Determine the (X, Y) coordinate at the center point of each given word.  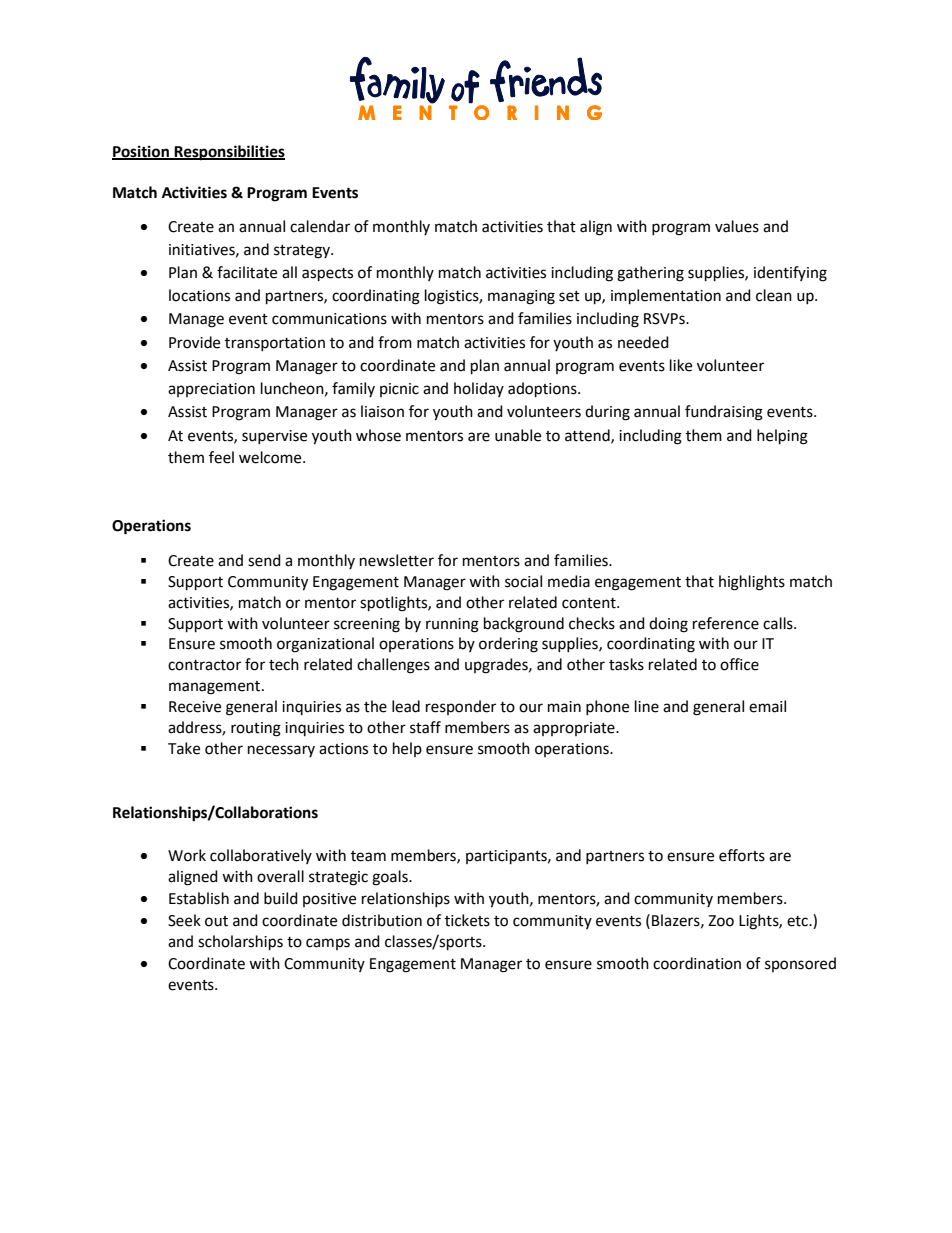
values (737, 226)
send (264, 560)
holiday (479, 389)
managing (521, 297)
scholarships (240, 943)
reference (726, 623)
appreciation (211, 390)
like (681, 365)
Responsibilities (229, 153)
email (767, 706)
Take (184, 748)
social (523, 581)
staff (425, 727)
